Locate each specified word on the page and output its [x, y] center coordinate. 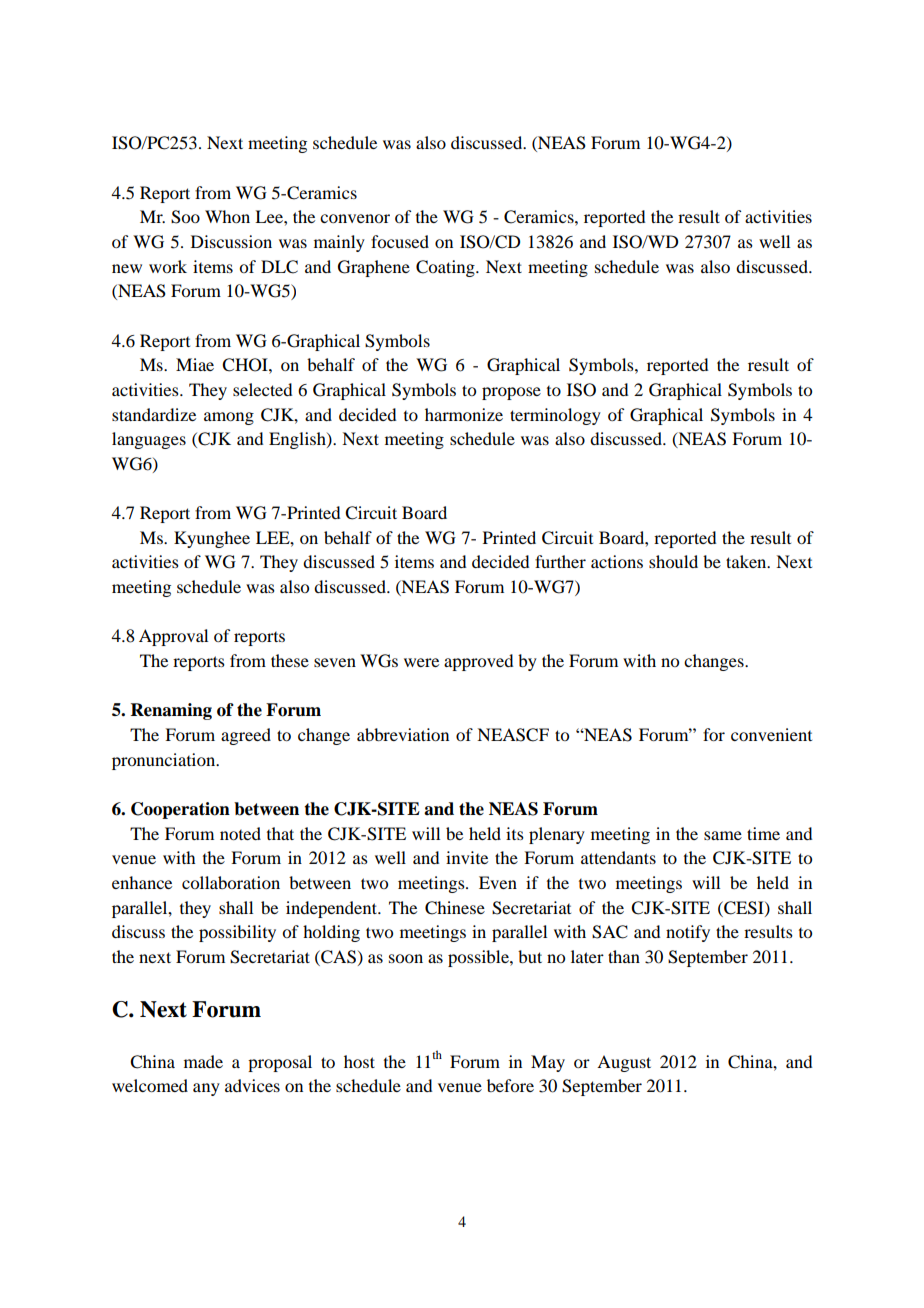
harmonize [464, 414]
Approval [173, 637]
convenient [771, 734]
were [421, 662]
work [168, 266]
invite [467, 857]
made [203, 1061]
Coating [446, 268]
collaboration [231, 882]
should [673, 561]
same [723, 835]
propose [511, 393]
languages [149, 440]
